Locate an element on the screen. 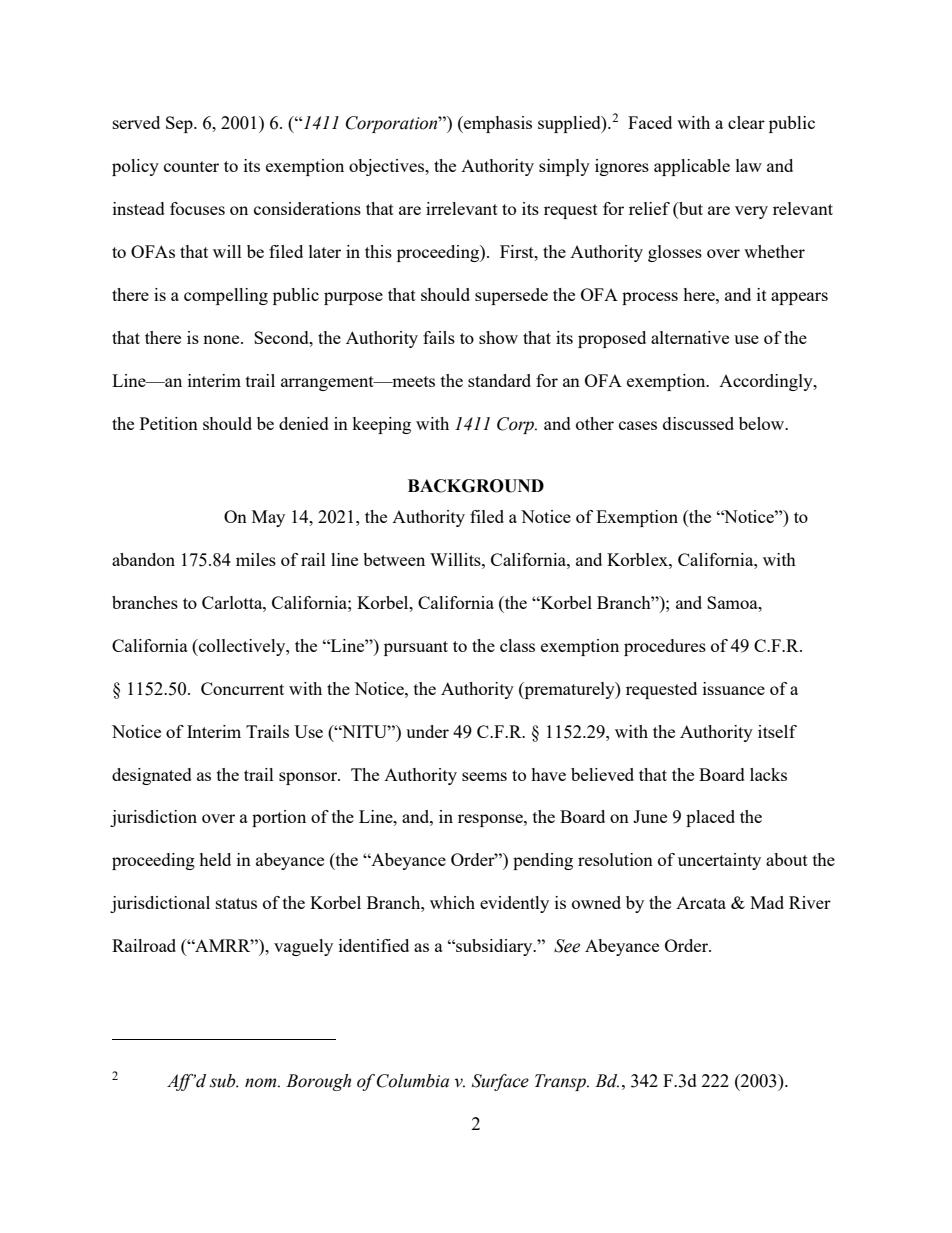 The height and width of the screenshot is (1233, 952). counter is located at coordinates (191, 166).
